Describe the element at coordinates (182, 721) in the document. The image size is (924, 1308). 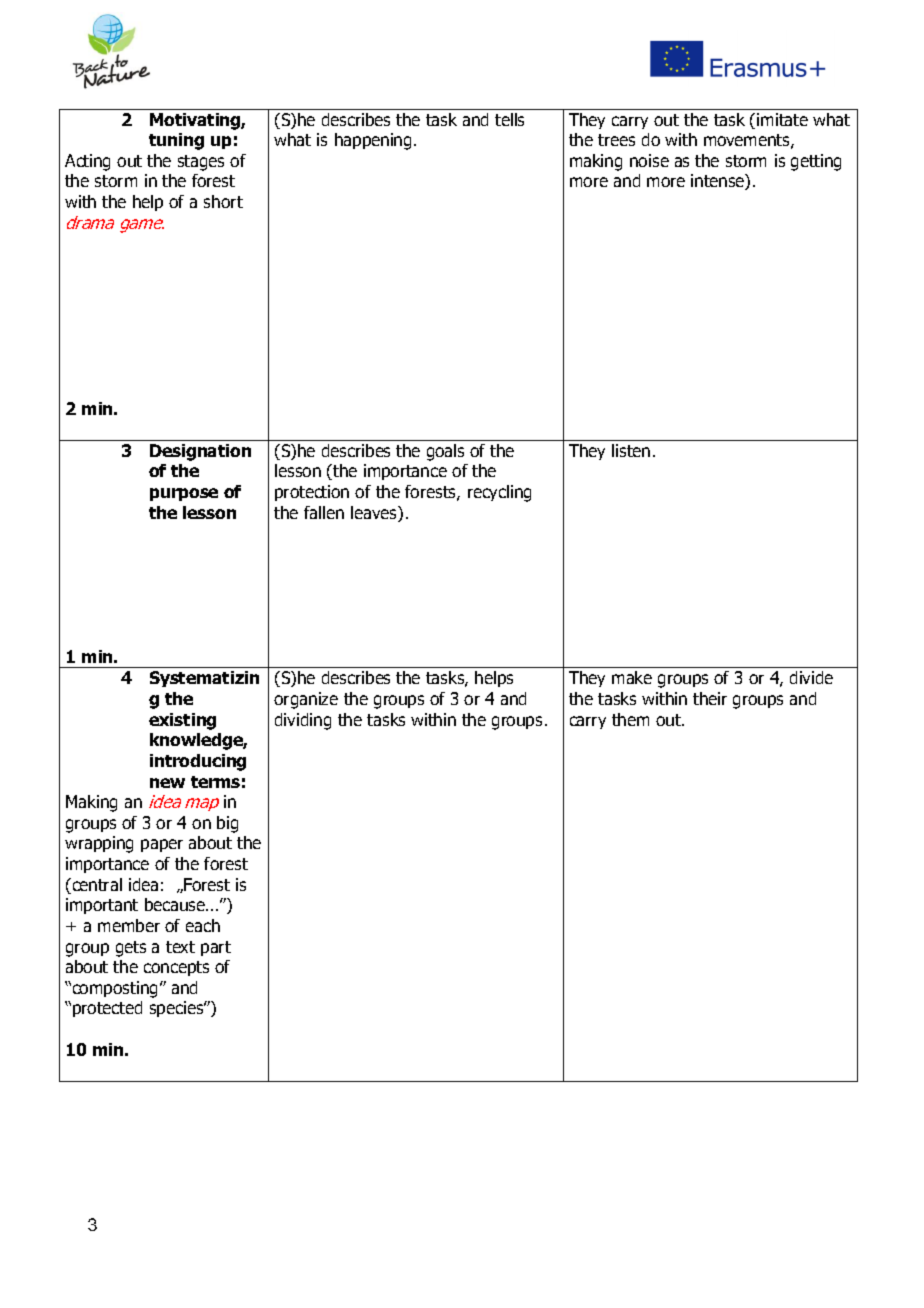
I see `existing` at that location.
